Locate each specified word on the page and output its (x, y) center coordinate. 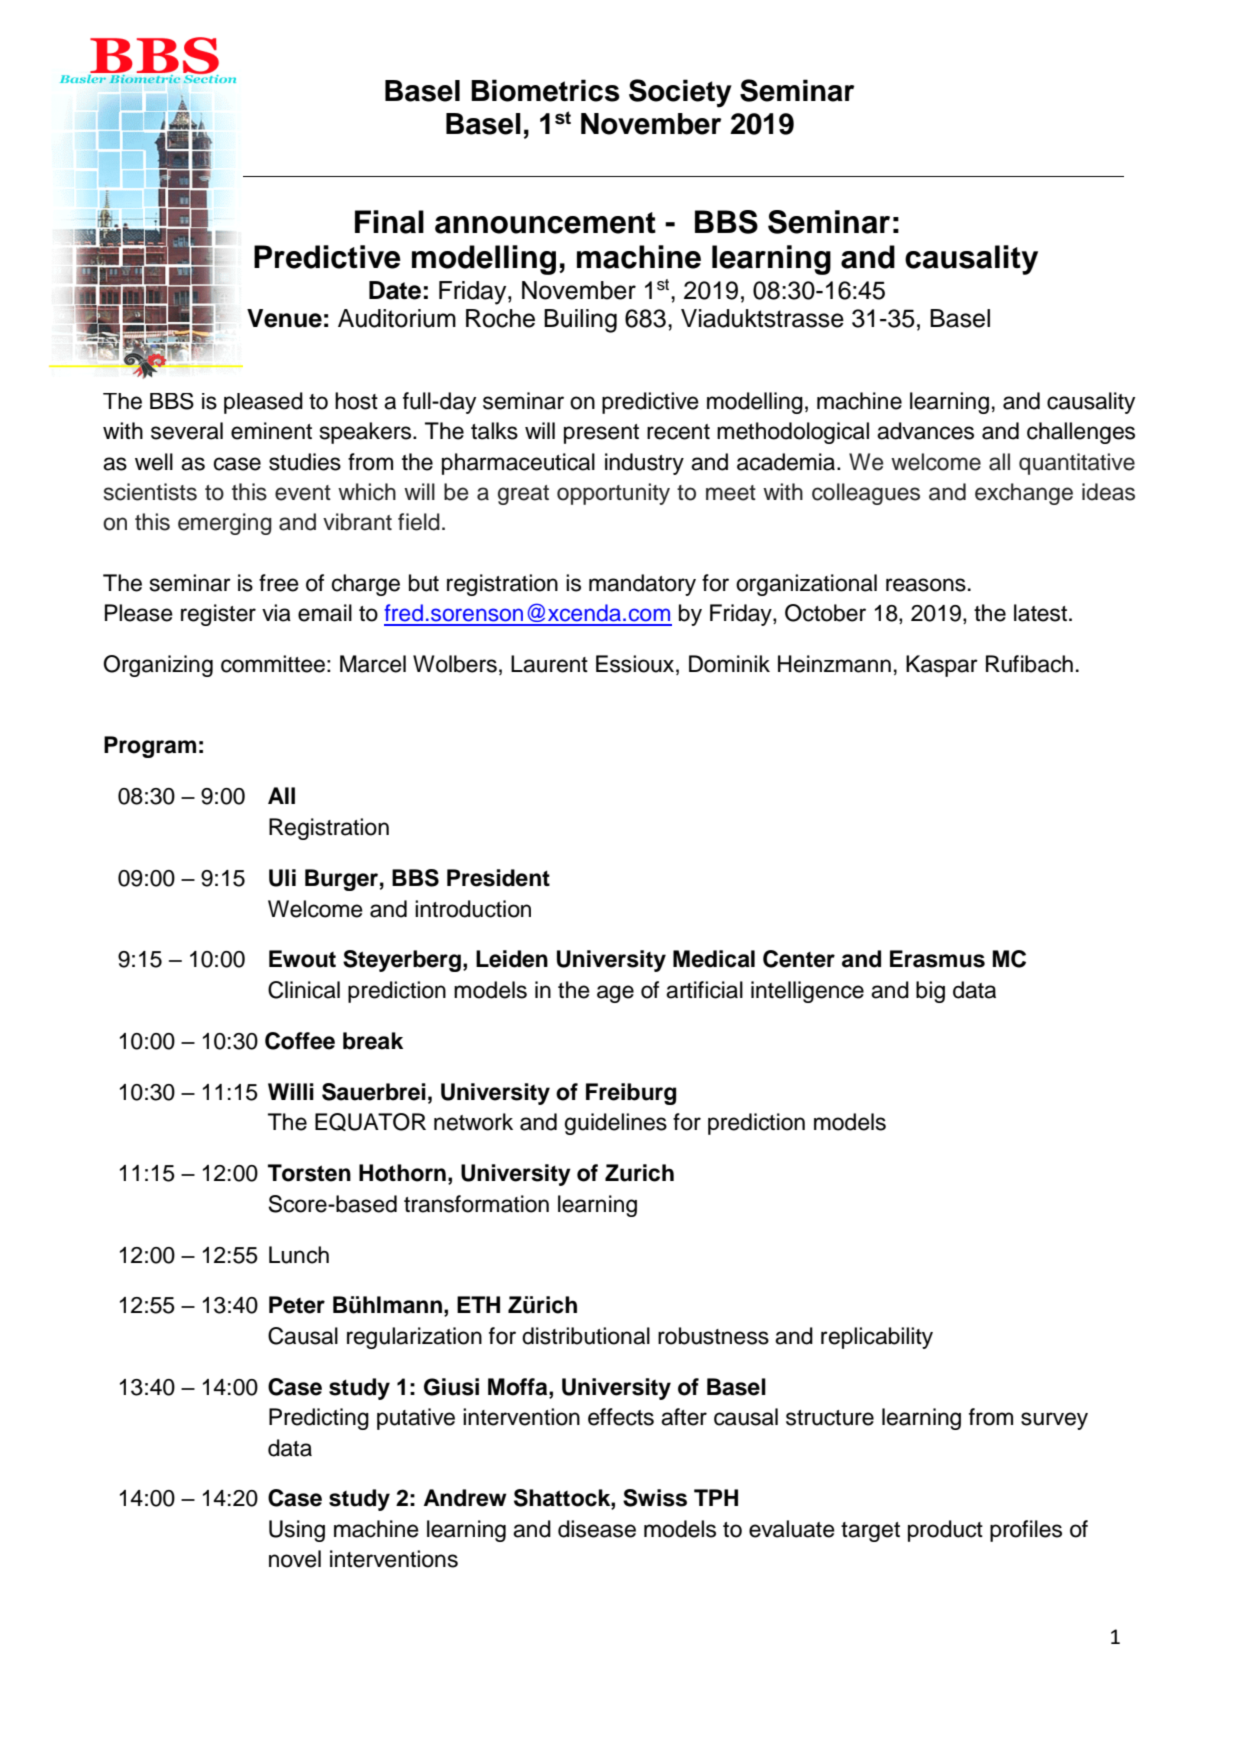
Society (680, 93)
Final (389, 222)
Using (297, 1531)
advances (925, 431)
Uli (282, 878)
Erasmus (937, 959)
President (498, 878)
